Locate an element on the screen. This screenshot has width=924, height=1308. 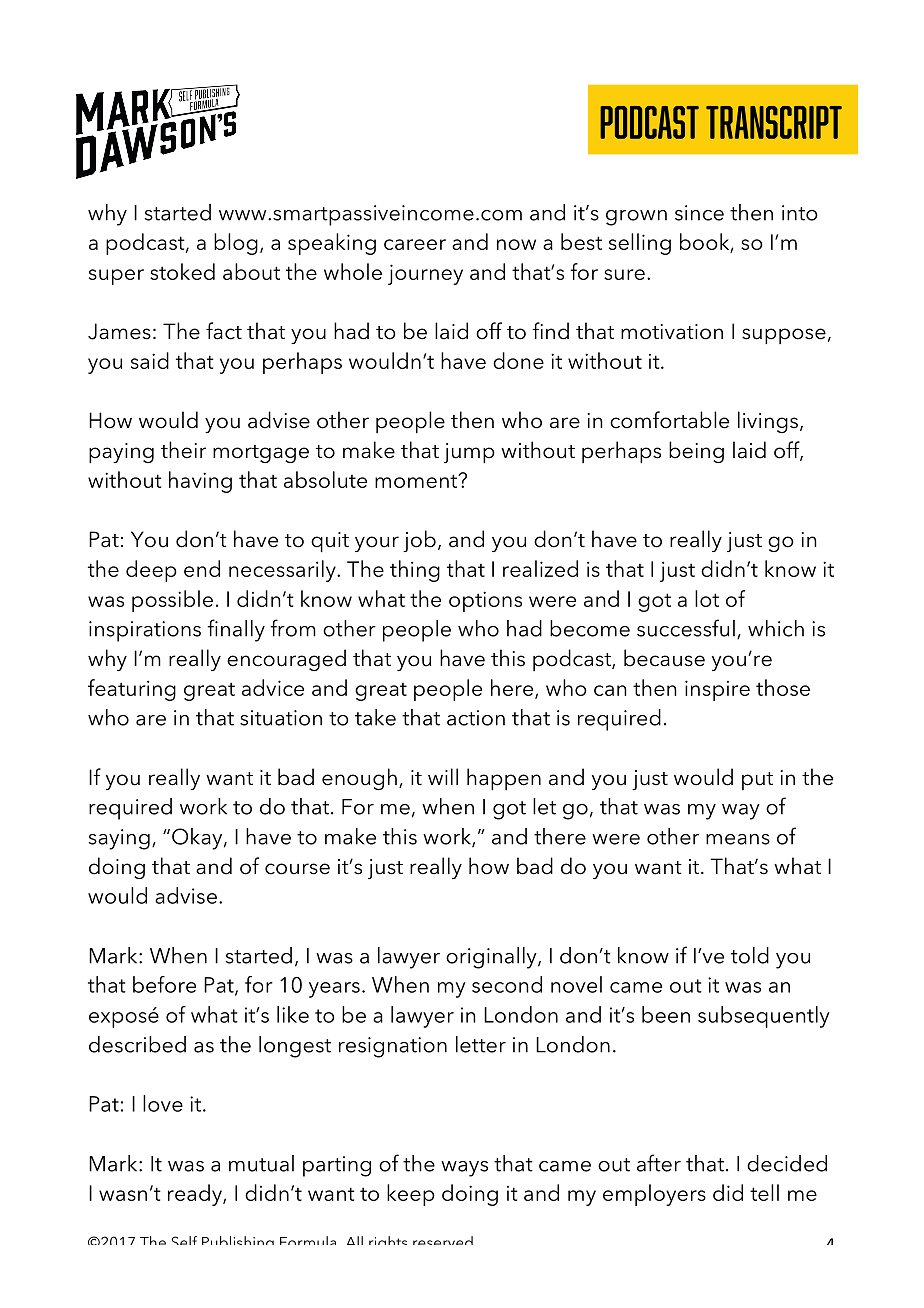
means is located at coordinates (738, 839).
